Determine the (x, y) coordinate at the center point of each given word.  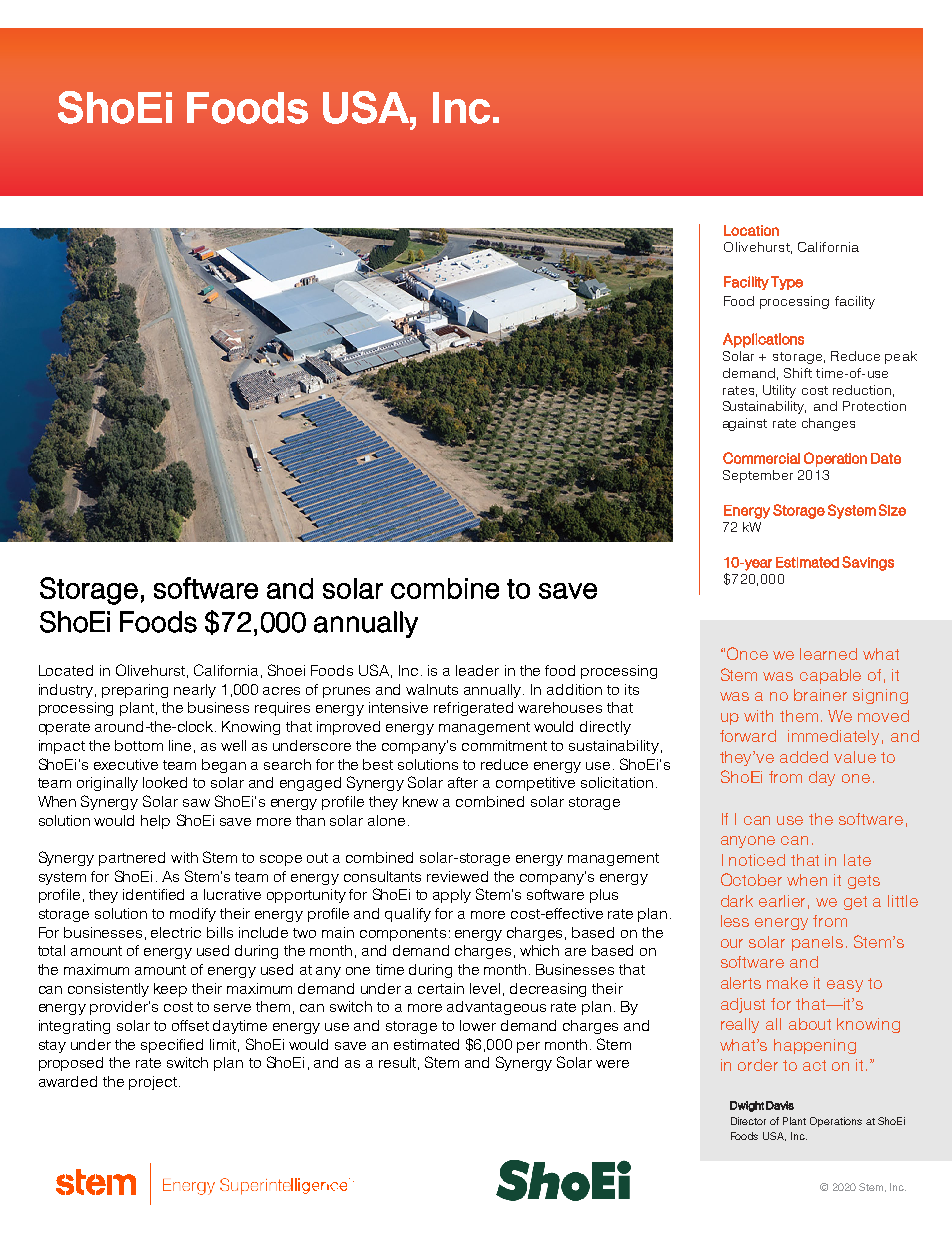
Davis (780, 1105)
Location (751, 230)
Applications (763, 340)
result (397, 1062)
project (153, 1083)
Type (787, 283)
